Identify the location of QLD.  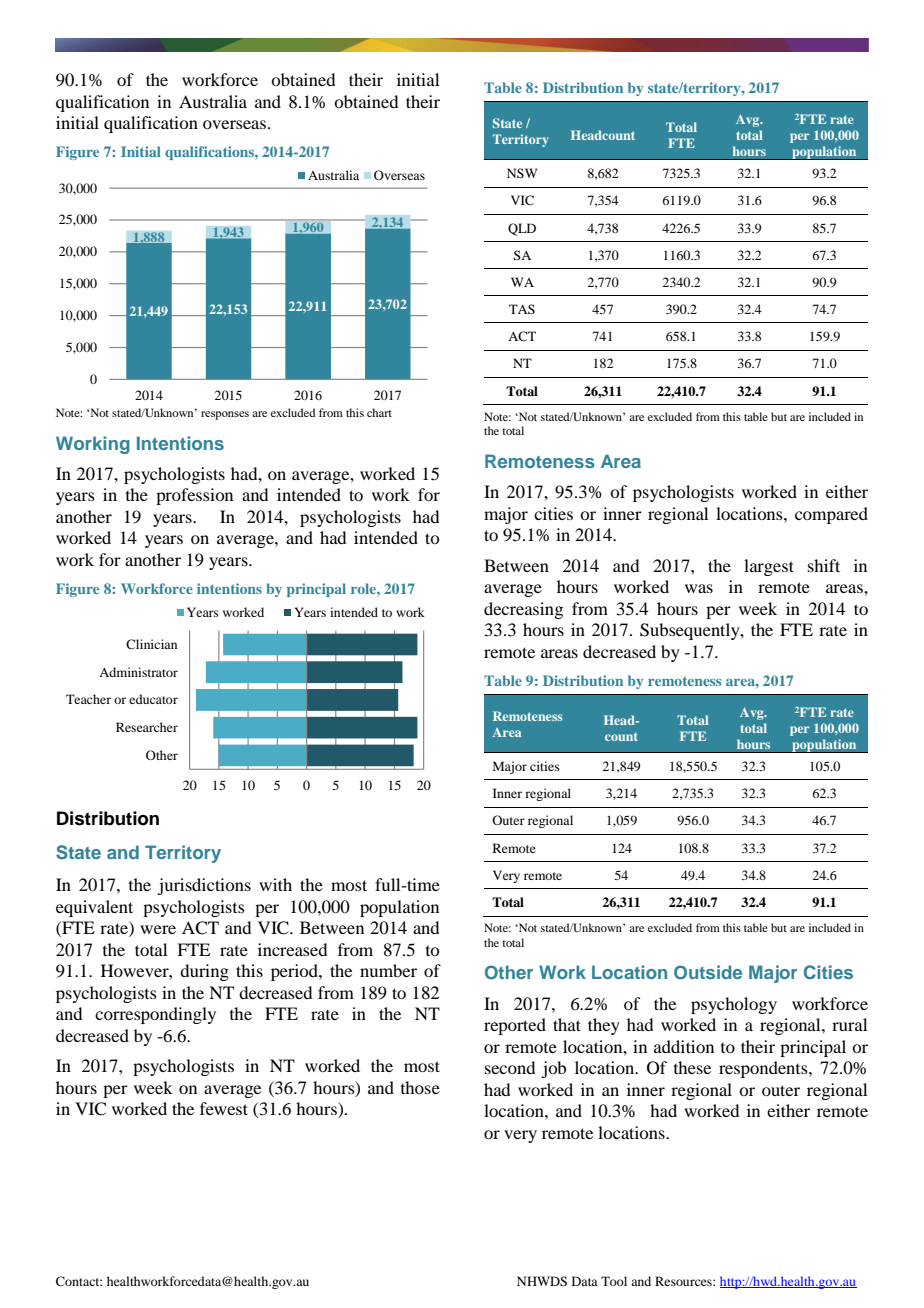
(522, 229).
